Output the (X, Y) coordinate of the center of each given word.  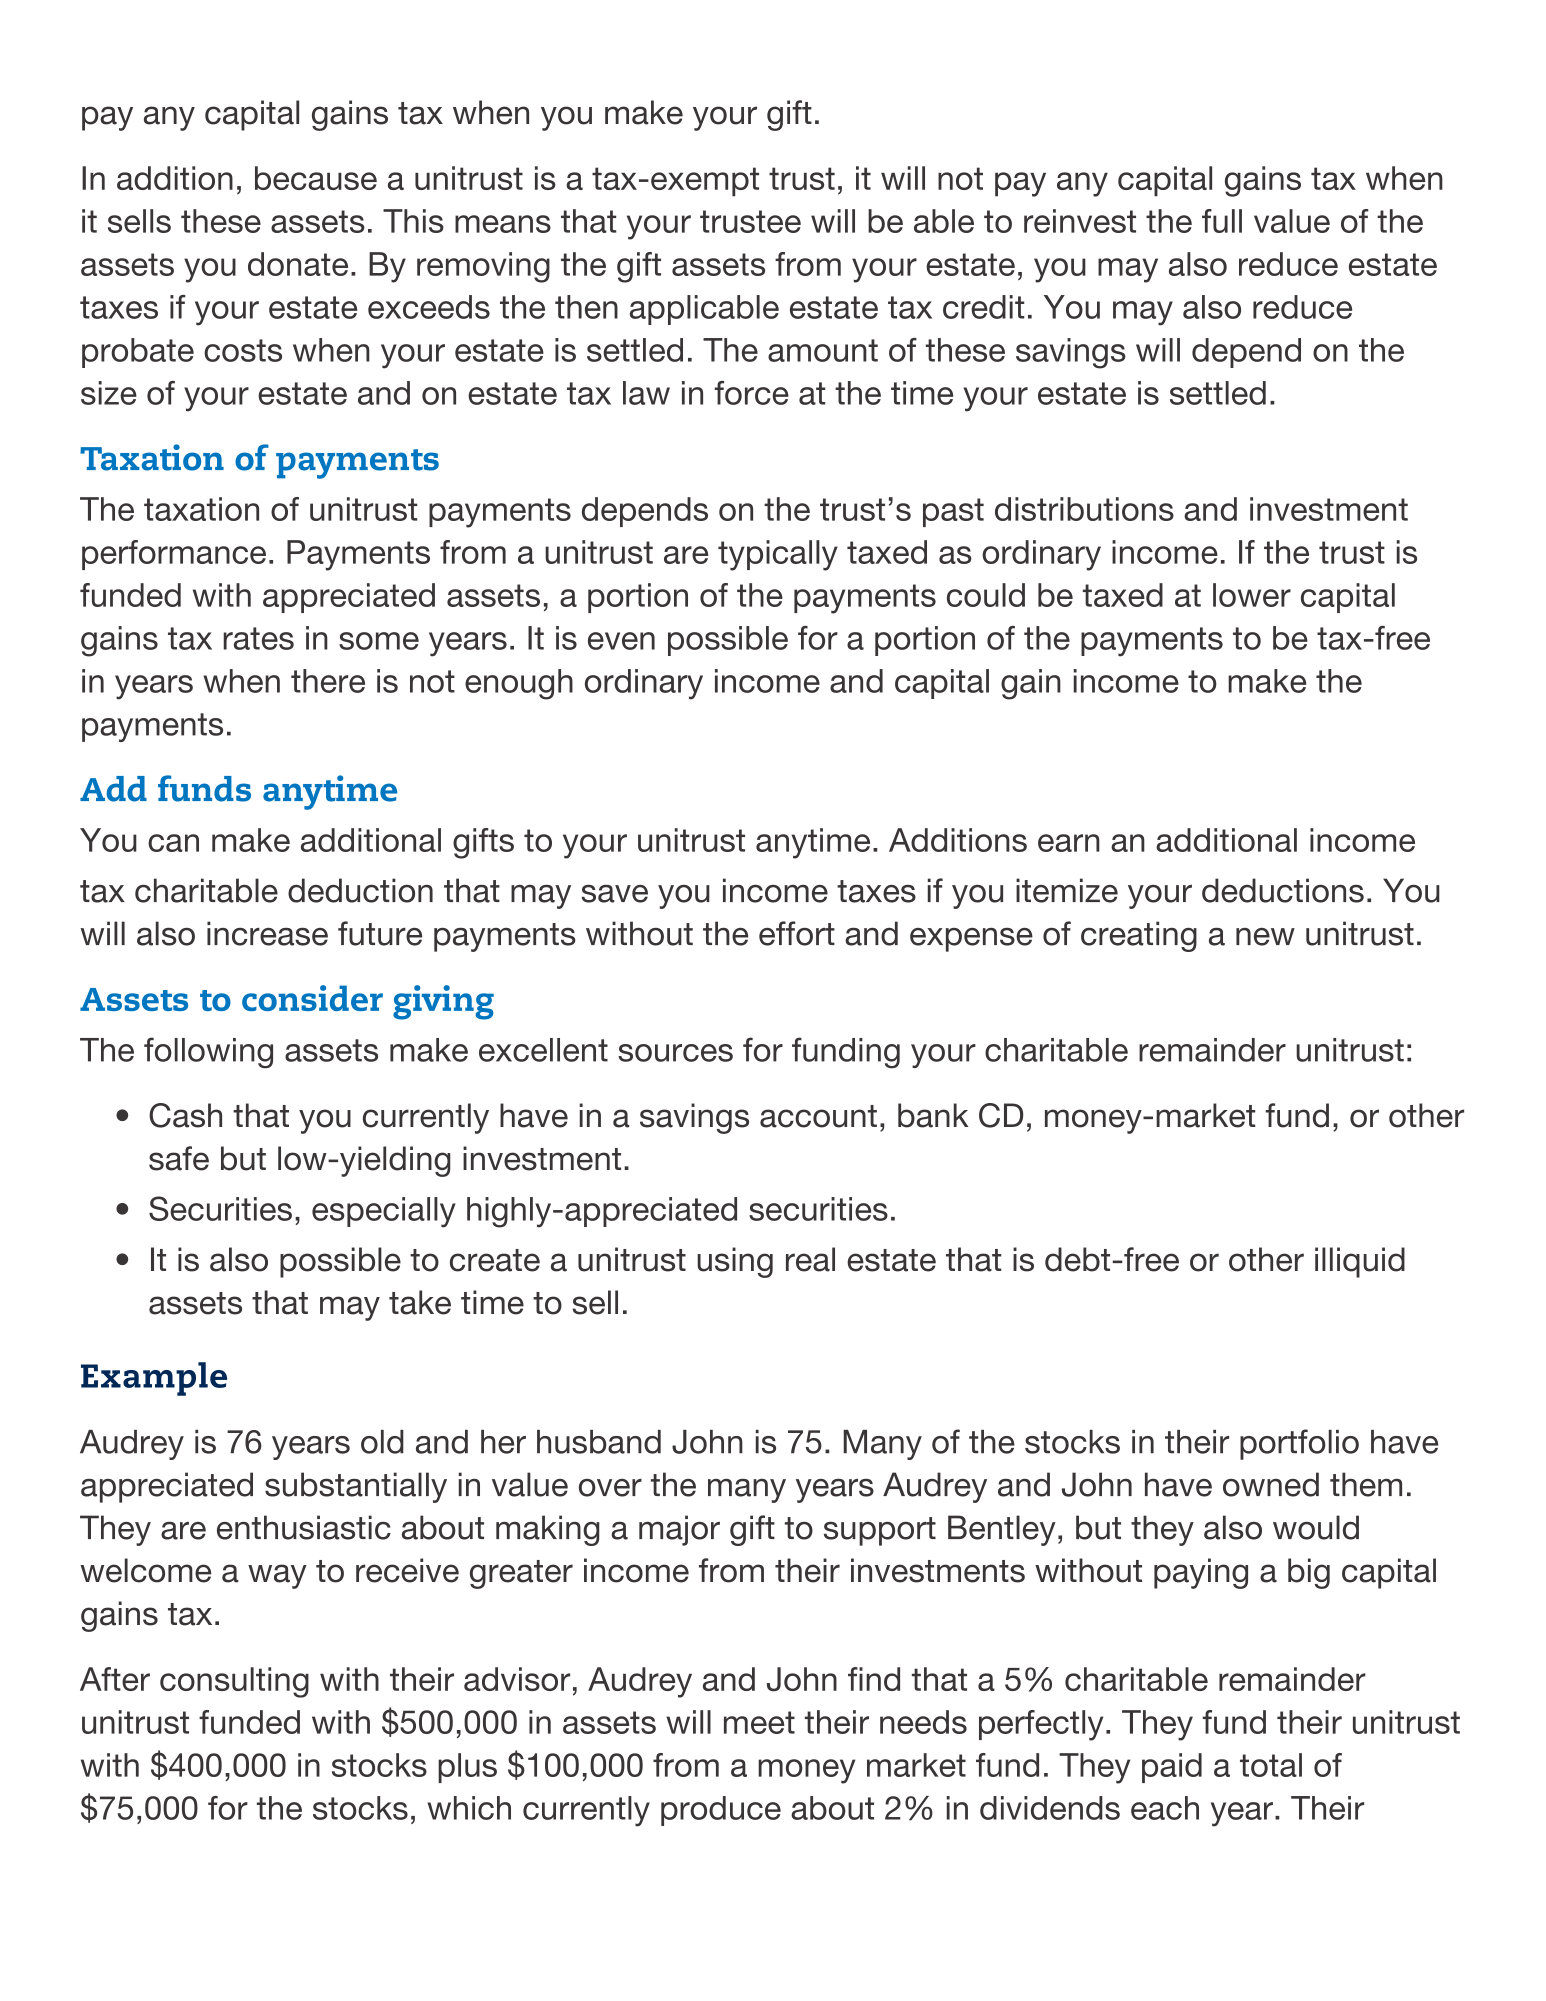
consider (312, 998)
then (586, 307)
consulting (234, 1682)
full (1222, 221)
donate (298, 264)
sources (675, 1053)
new (1265, 937)
